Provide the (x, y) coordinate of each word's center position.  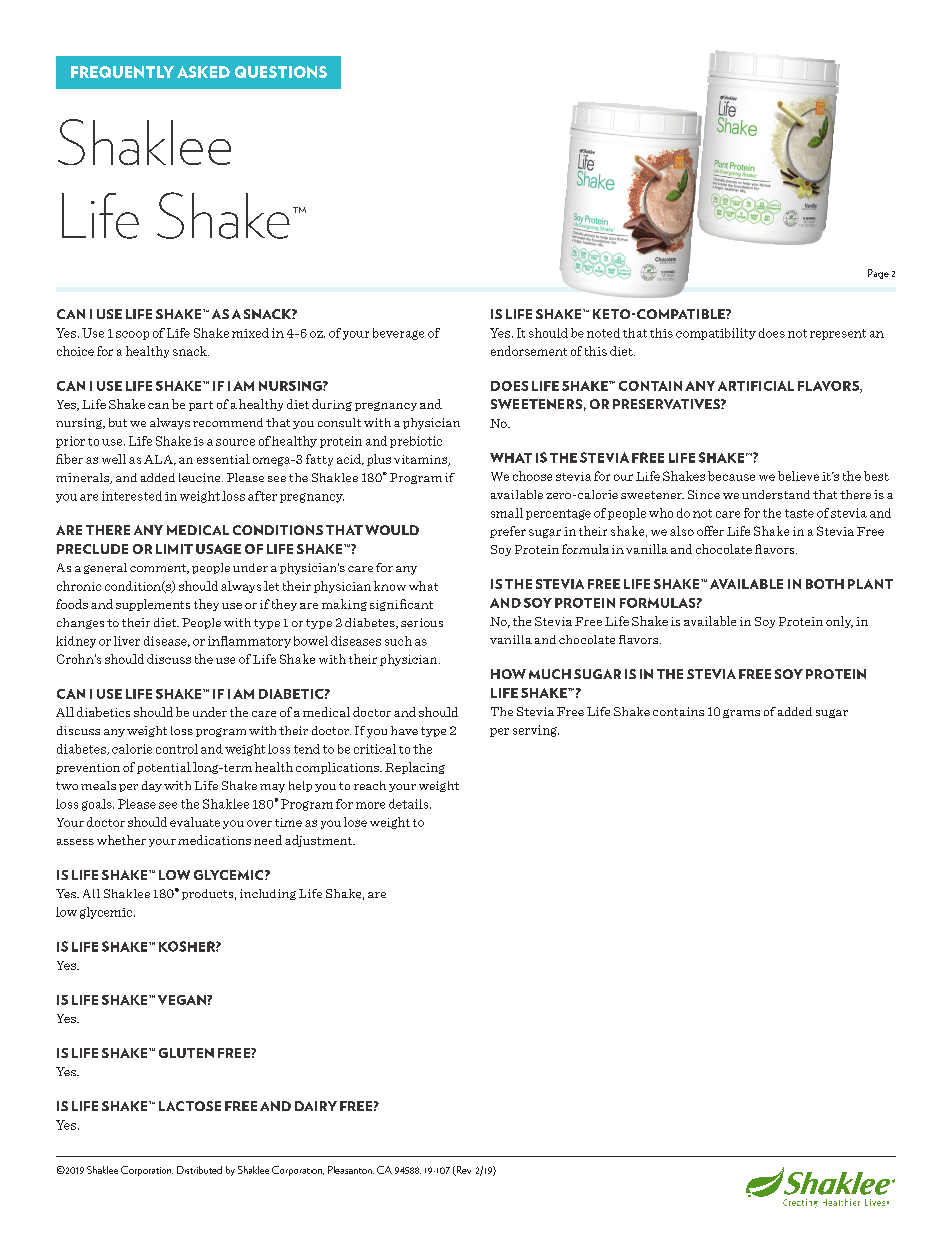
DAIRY (316, 1106)
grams (741, 713)
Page (878, 274)
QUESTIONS (281, 72)
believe (798, 476)
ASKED (203, 72)
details (410, 804)
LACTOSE (190, 1106)
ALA (159, 460)
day (152, 786)
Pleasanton (351, 1170)
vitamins (422, 460)
